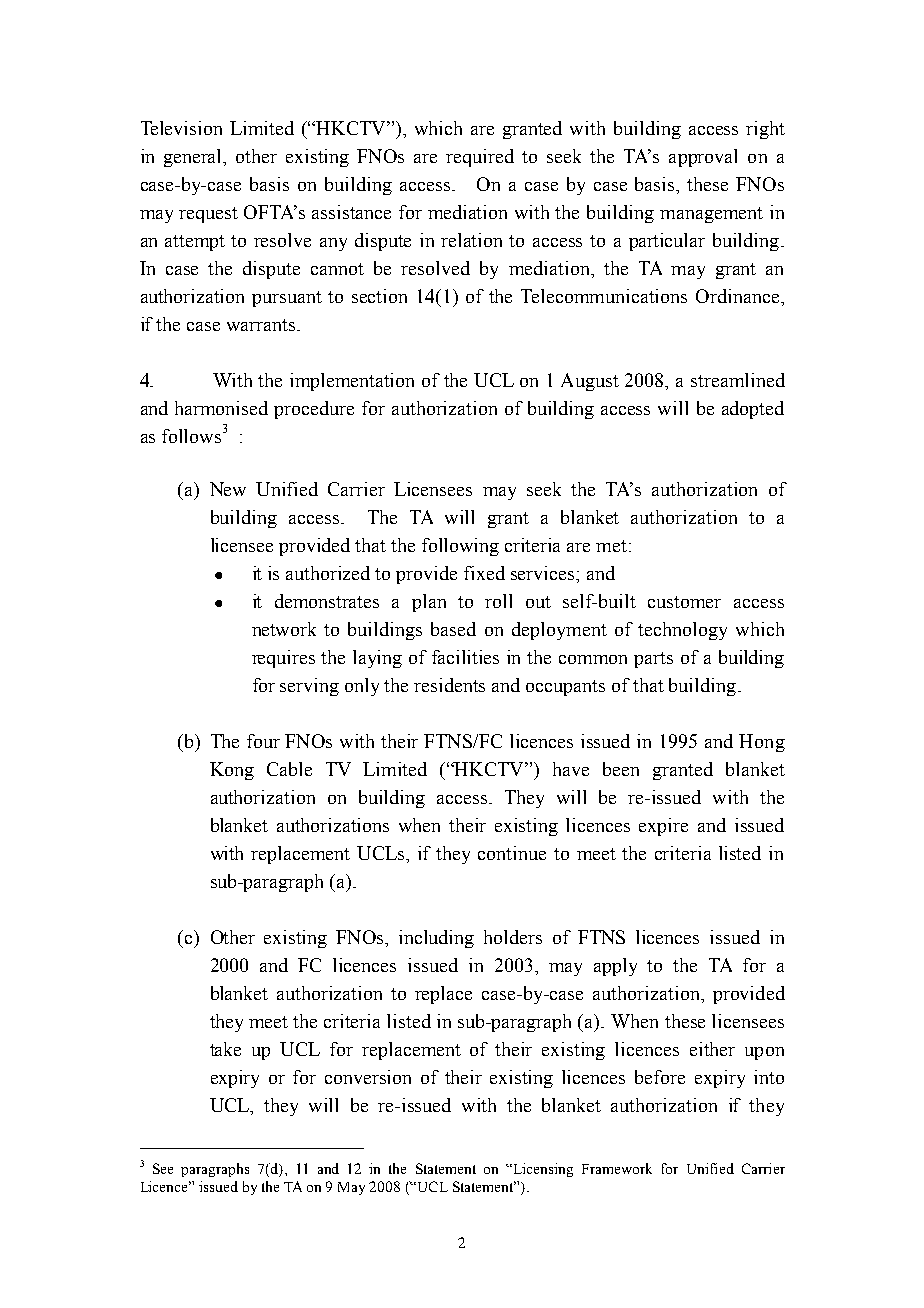  I want to click on warrants, so click(262, 325).
